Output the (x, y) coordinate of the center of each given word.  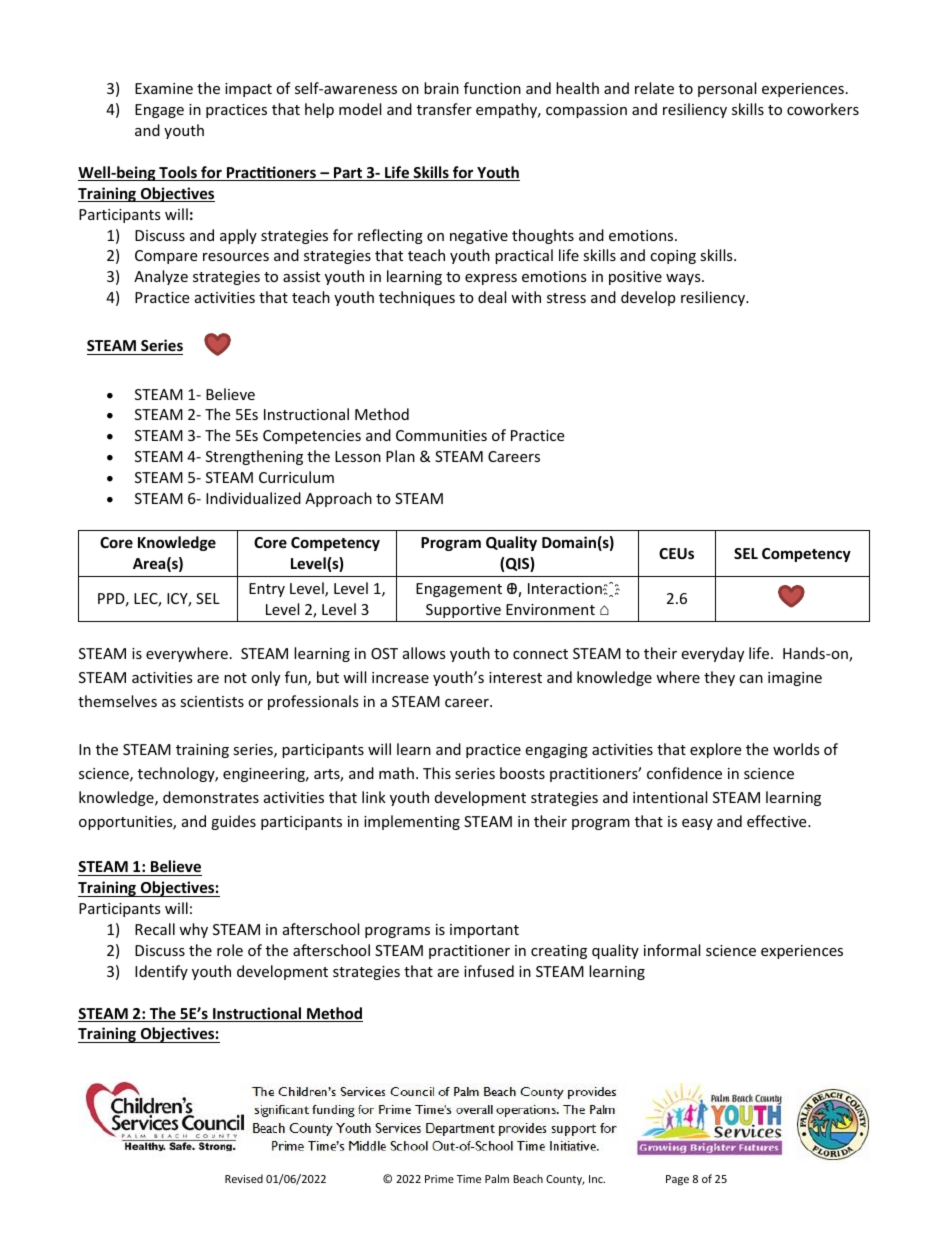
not (235, 678)
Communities (441, 435)
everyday (712, 654)
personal (727, 89)
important (484, 931)
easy (697, 824)
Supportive (463, 611)
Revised (244, 1178)
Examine (164, 88)
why (193, 930)
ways (684, 279)
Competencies (312, 437)
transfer (444, 109)
